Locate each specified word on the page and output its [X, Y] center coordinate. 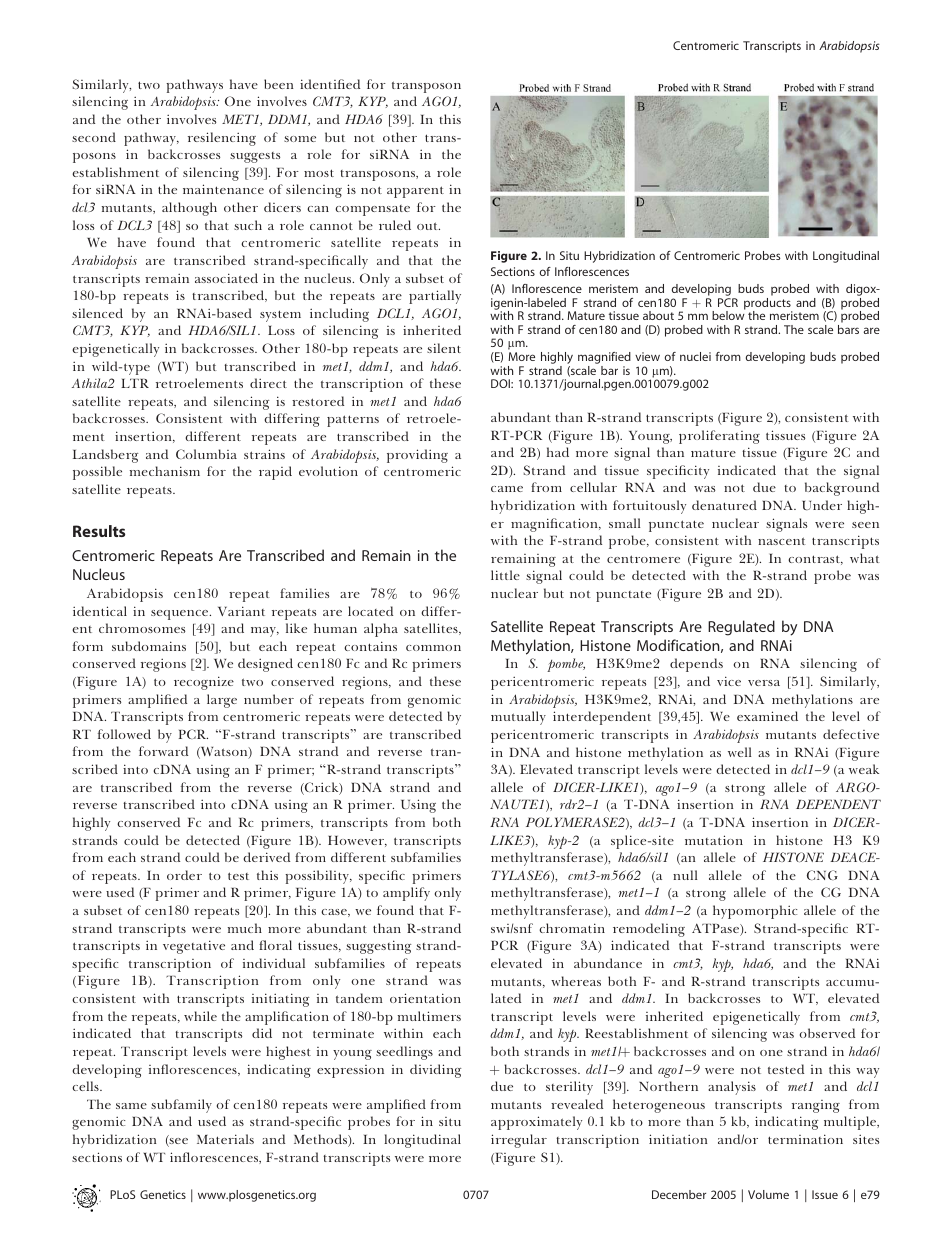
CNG [822, 875]
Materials [225, 1139]
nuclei [695, 356]
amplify [406, 894]
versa [764, 683]
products [768, 305]
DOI [501, 383]
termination [805, 1139]
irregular [519, 1141]
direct [268, 383]
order [184, 875]
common [433, 648]
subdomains [149, 646]
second [94, 137]
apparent [415, 192]
